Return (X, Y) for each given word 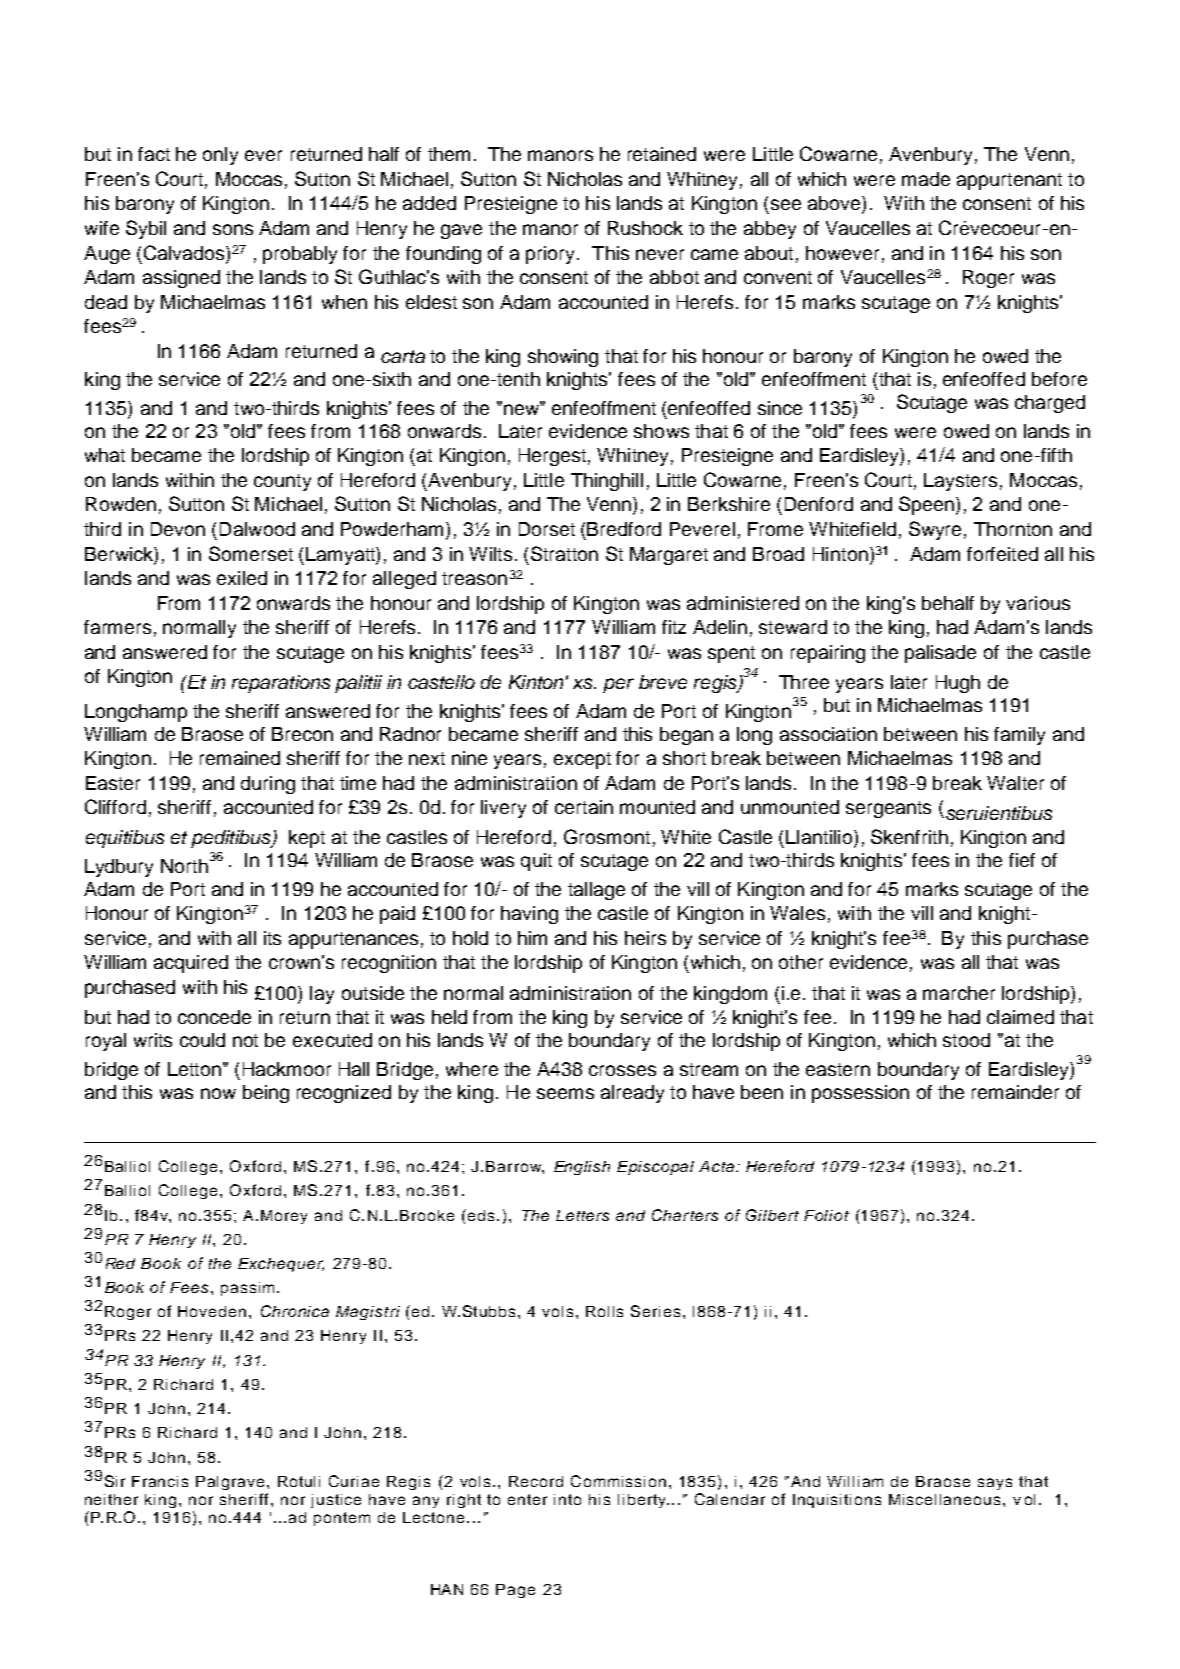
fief (1022, 860)
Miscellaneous (944, 1499)
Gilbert (772, 1215)
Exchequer (281, 1265)
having (529, 915)
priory (552, 255)
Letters (582, 1215)
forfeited (1002, 554)
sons (233, 229)
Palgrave (230, 1483)
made (926, 179)
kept (307, 839)
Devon (178, 529)
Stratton (564, 553)
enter (527, 1499)
